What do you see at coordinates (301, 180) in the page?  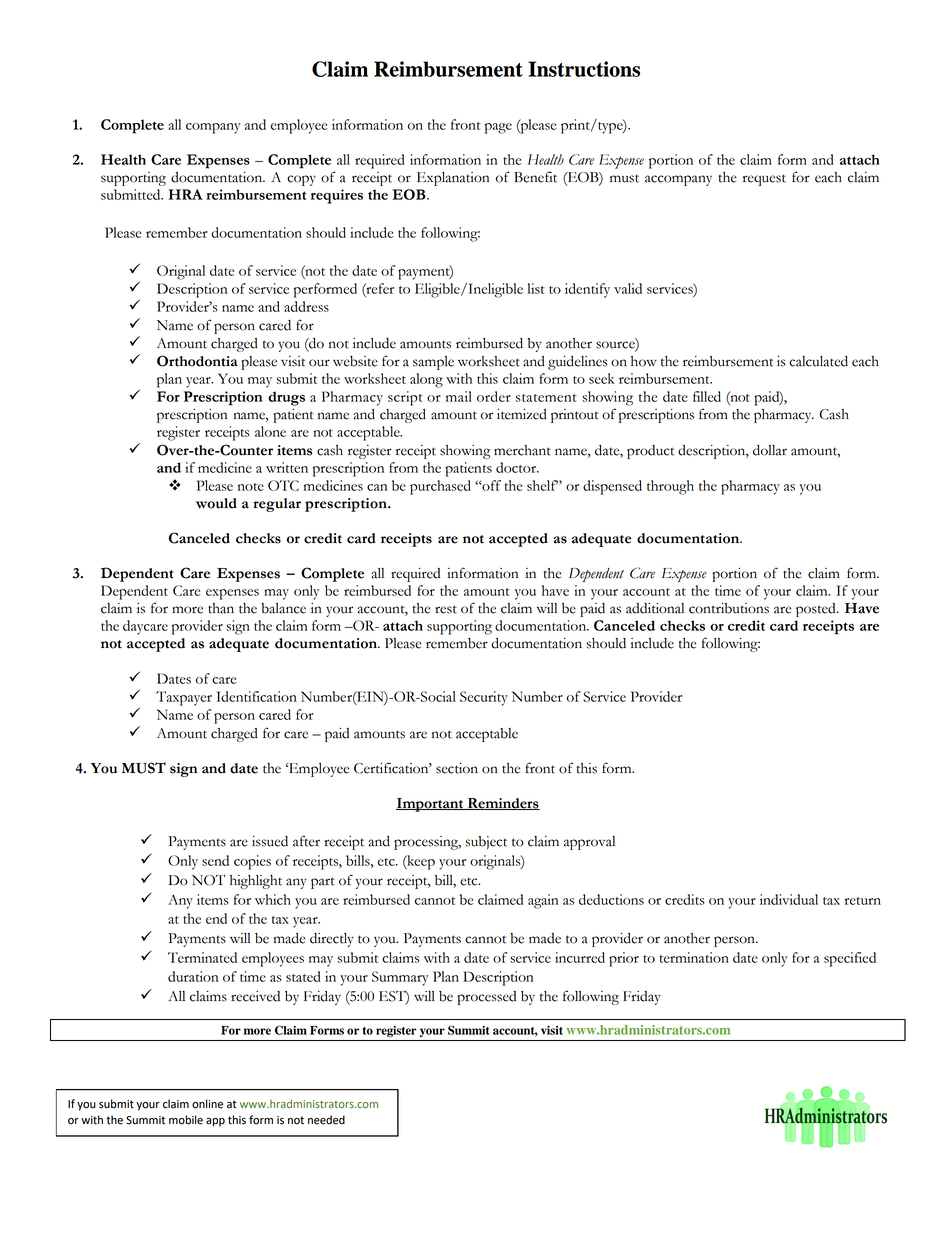 I see `copy` at bounding box center [301, 180].
